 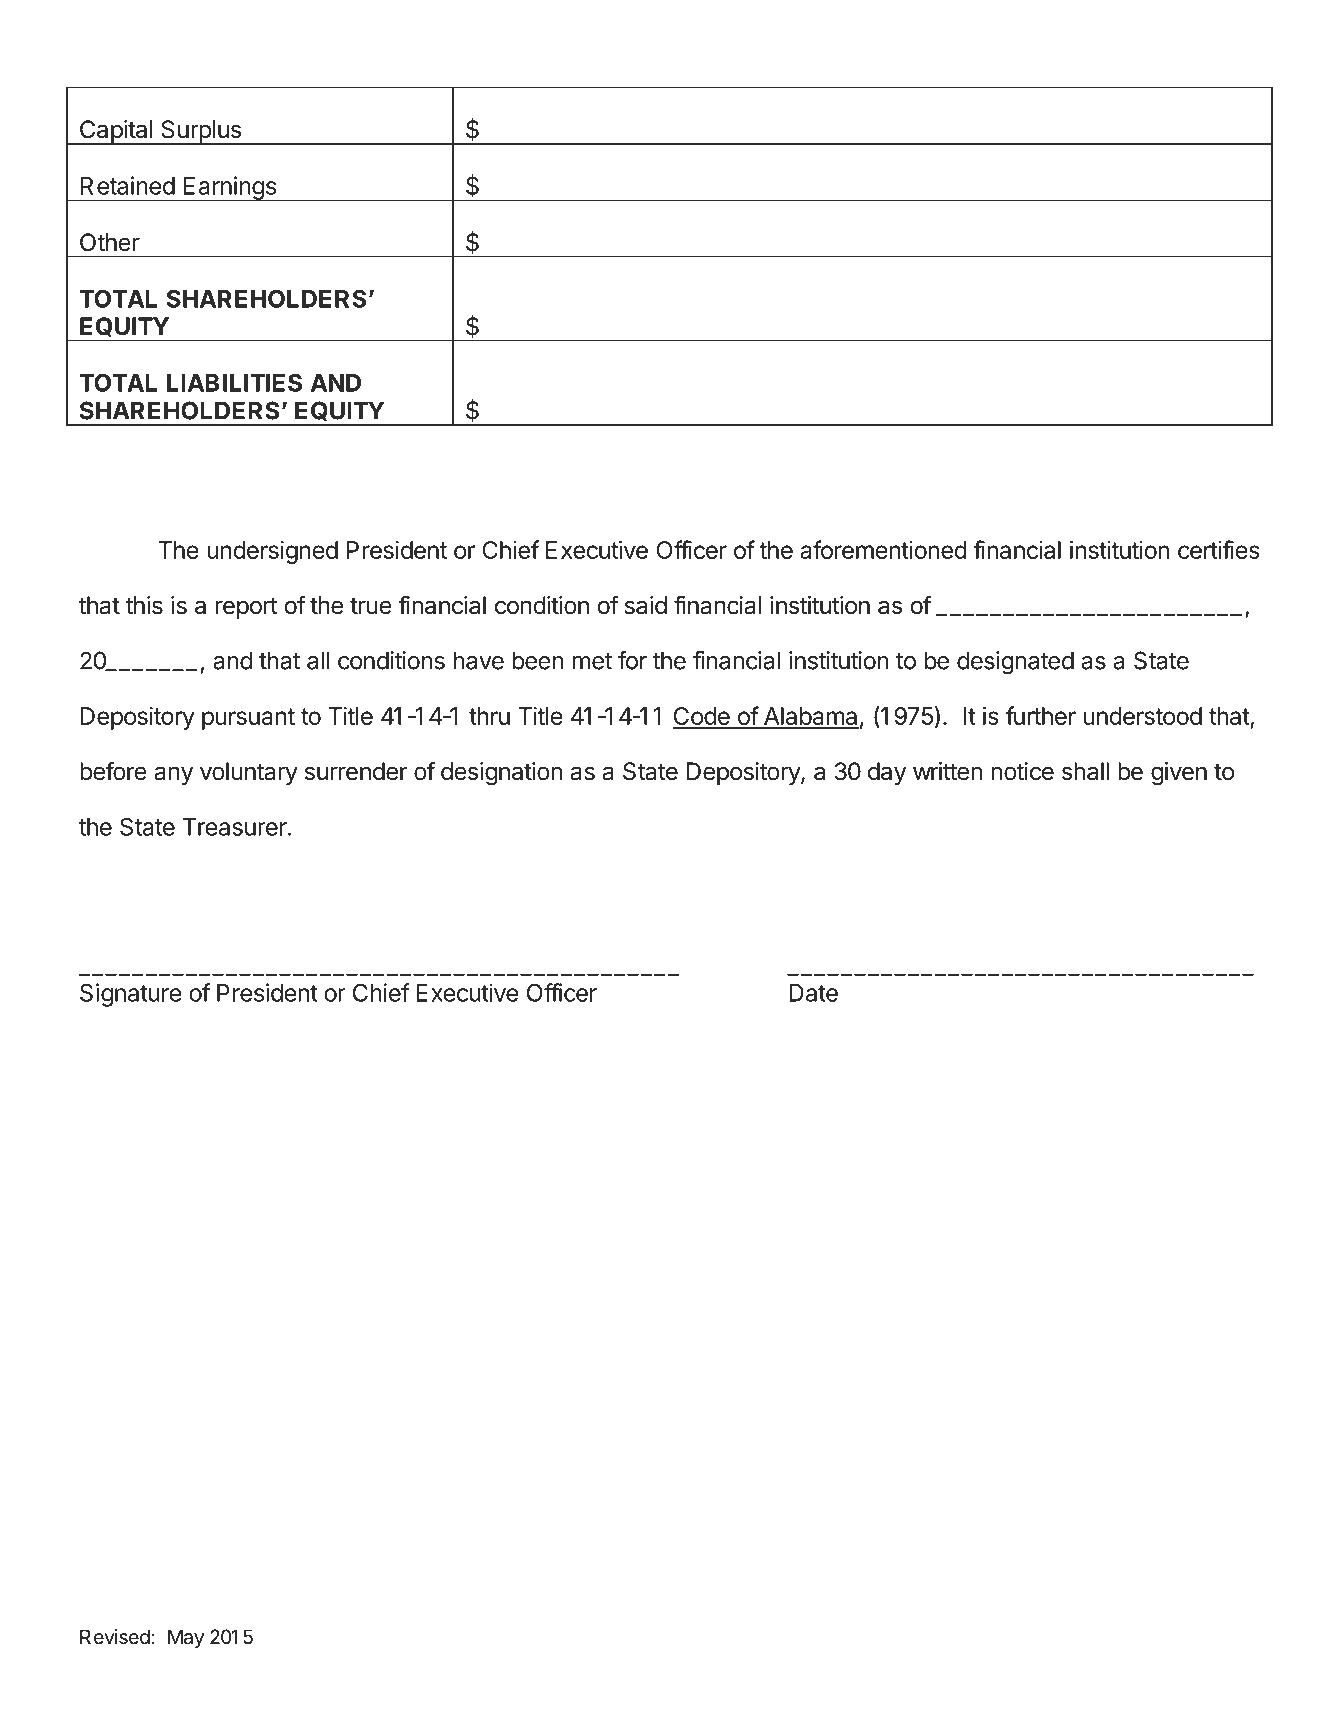 What do you see at coordinates (229, 188) in the page?
I see `Earnings` at bounding box center [229, 188].
